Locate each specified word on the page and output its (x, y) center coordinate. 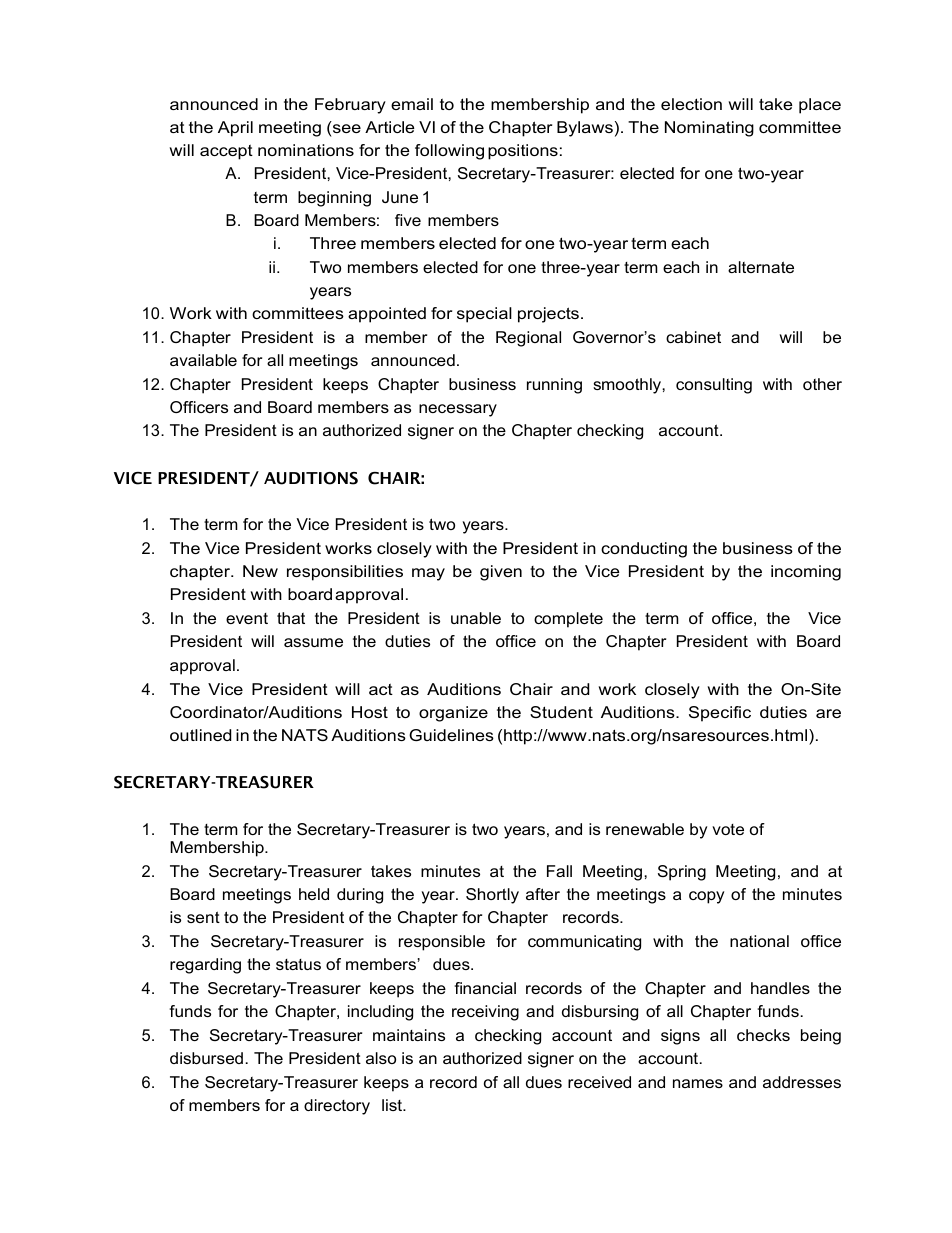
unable (476, 618)
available (203, 360)
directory (337, 1107)
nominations (306, 150)
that (291, 618)
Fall (559, 871)
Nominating (709, 129)
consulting (714, 386)
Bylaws (585, 129)
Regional (528, 339)
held (314, 894)
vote (728, 829)
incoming (806, 573)
